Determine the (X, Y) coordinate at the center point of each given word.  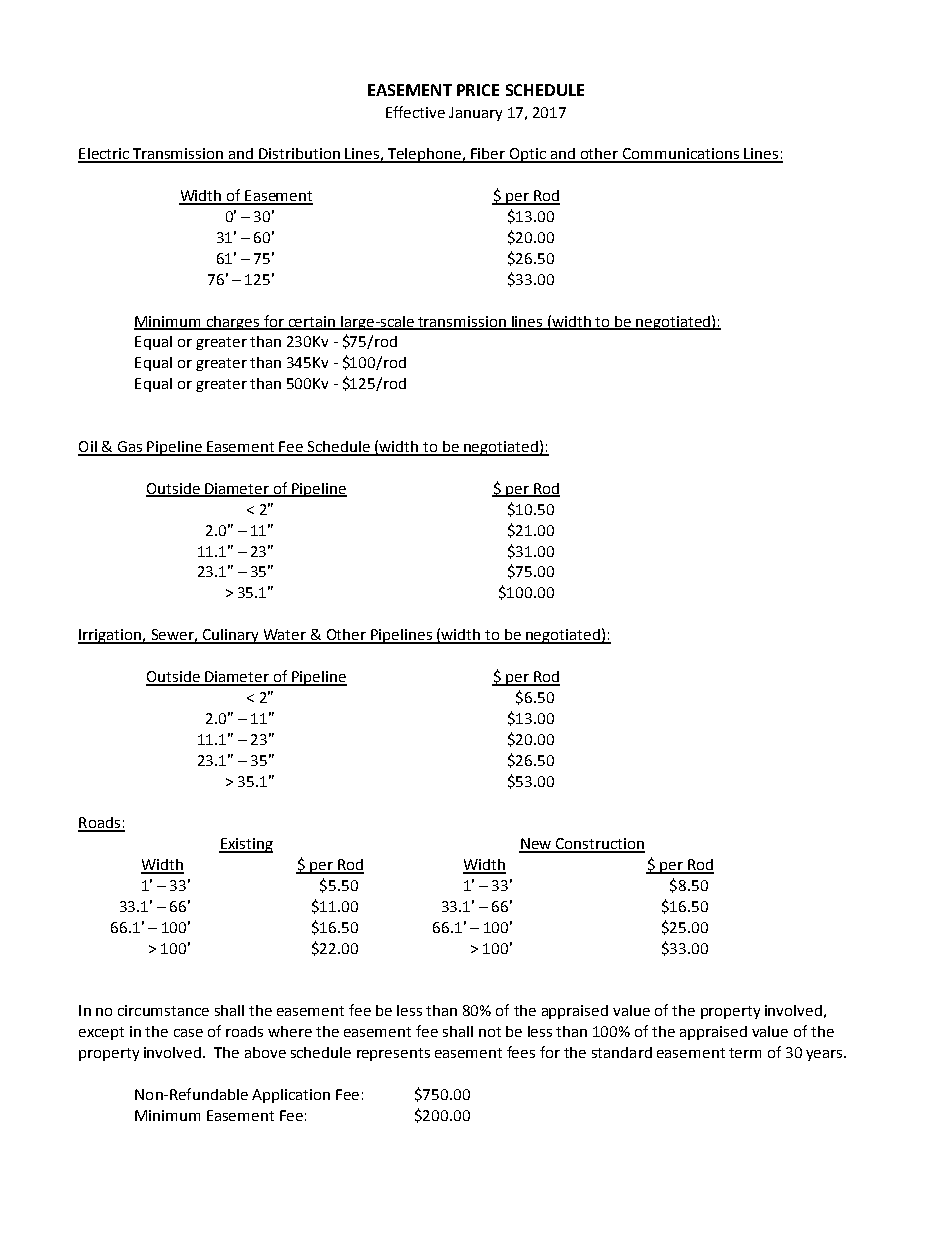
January (475, 114)
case (188, 1033)
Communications (681, 155)
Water (284, 636)
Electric (104, 155)
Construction (599, 845)
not (490, 1032)
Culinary (230, 636)
